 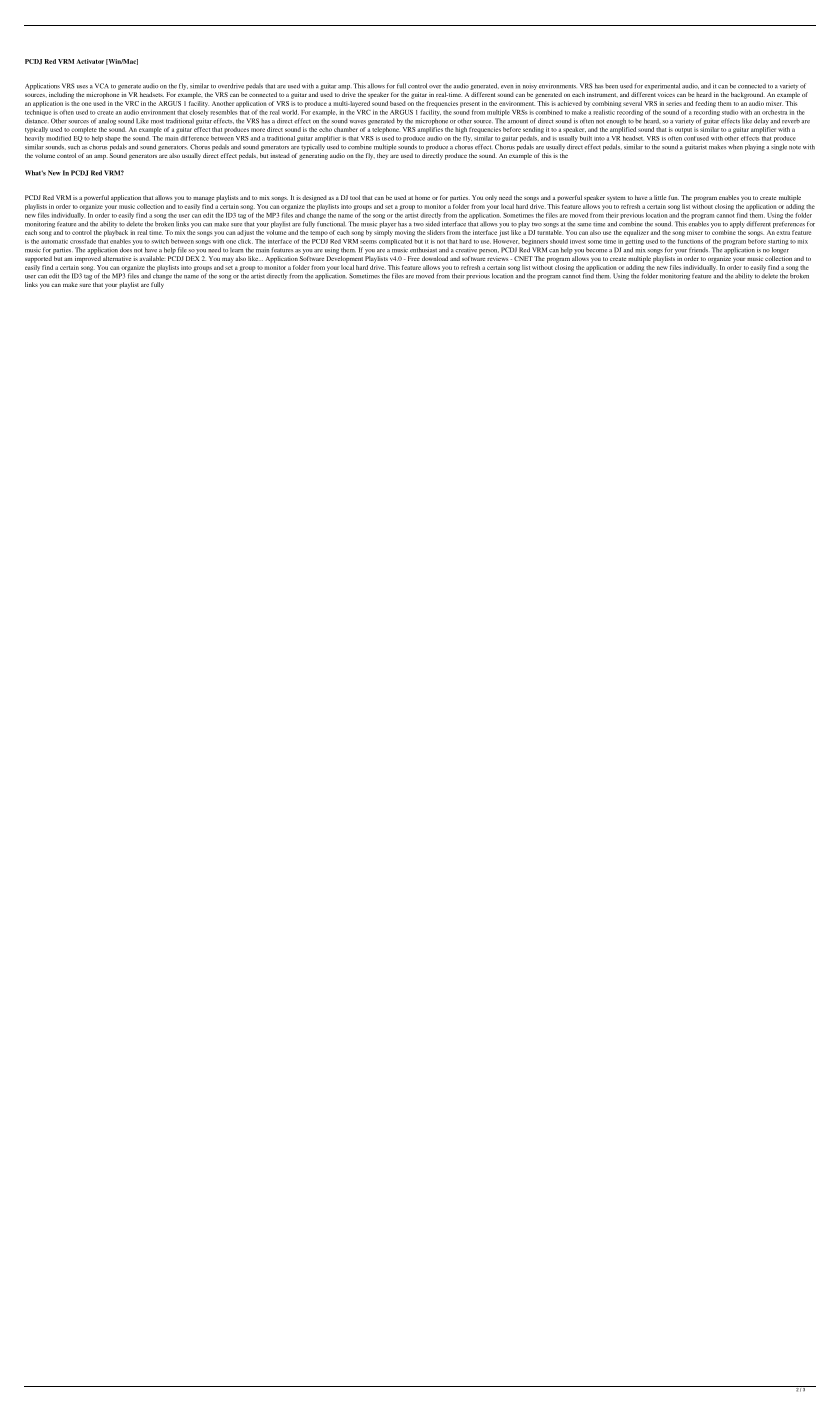 I want to click on output, so click(x=683, y=131).
